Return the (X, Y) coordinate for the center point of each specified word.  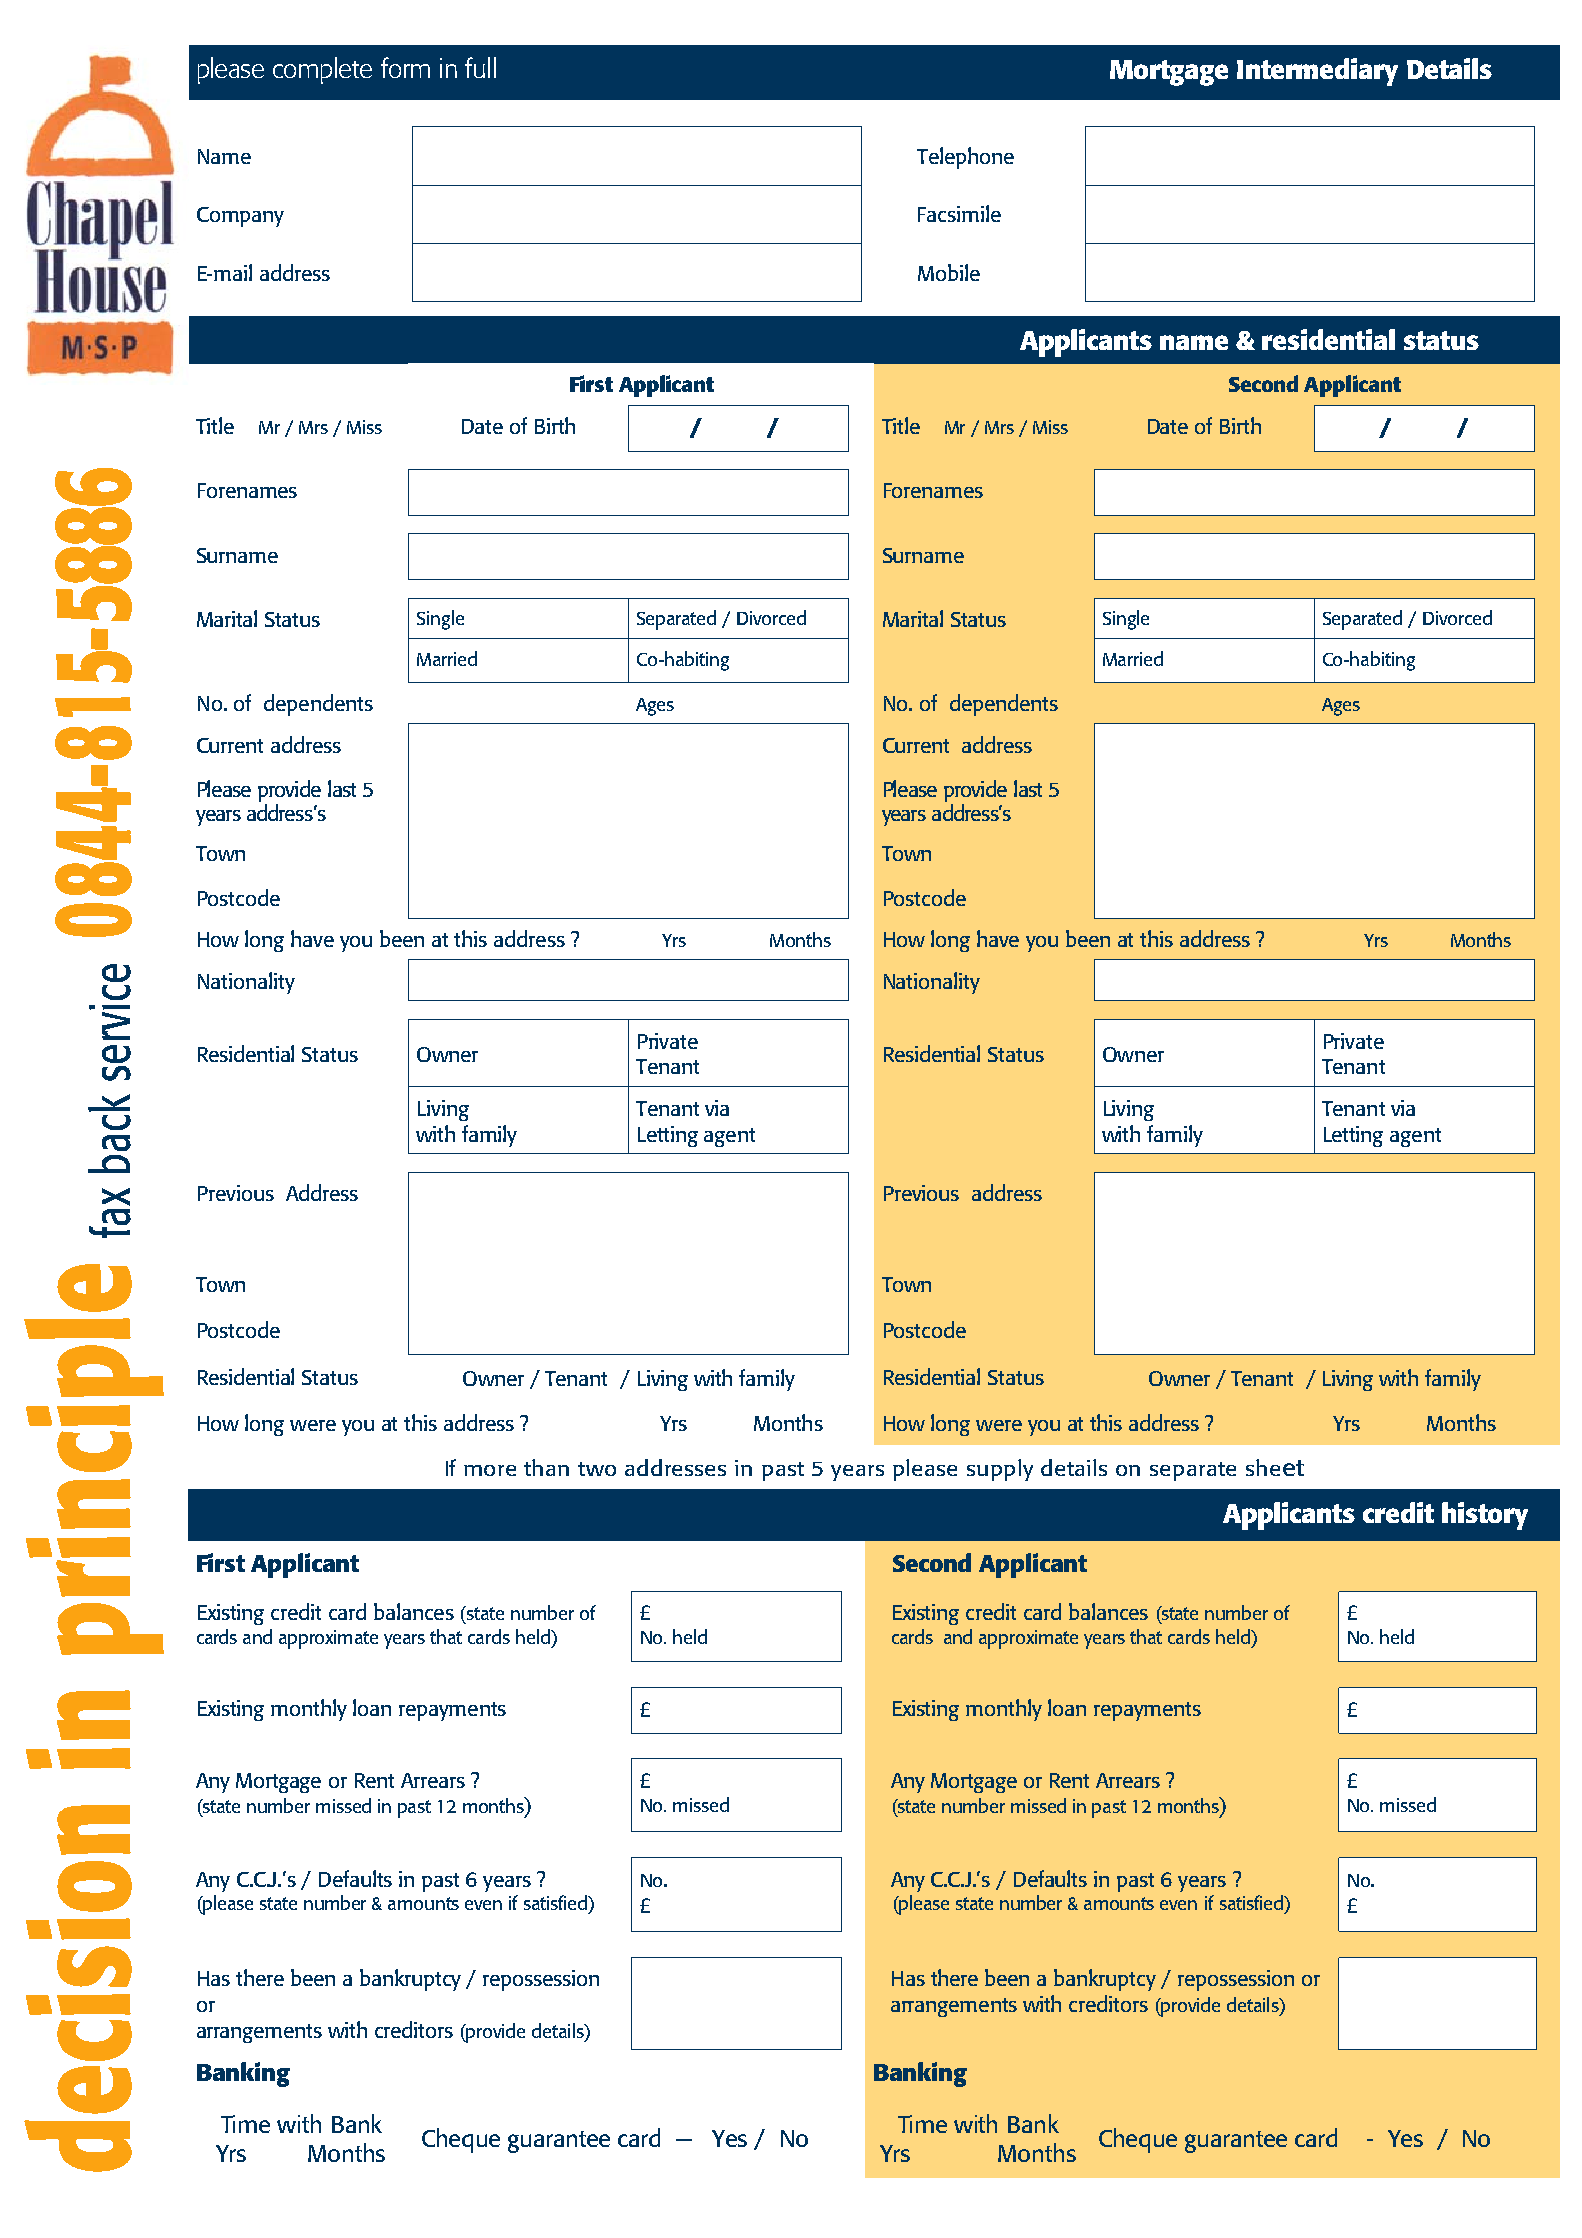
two (597, 1469)
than (546, 1467)
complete (322, 70)
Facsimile (959, 213)
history (1485, 1516)
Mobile (949, 272)
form (405, 67)
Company (240, 217)
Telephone (965, 158)
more (490, 1470)
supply (1000, 1470)
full (480, 67)
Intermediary (1317, 72)
